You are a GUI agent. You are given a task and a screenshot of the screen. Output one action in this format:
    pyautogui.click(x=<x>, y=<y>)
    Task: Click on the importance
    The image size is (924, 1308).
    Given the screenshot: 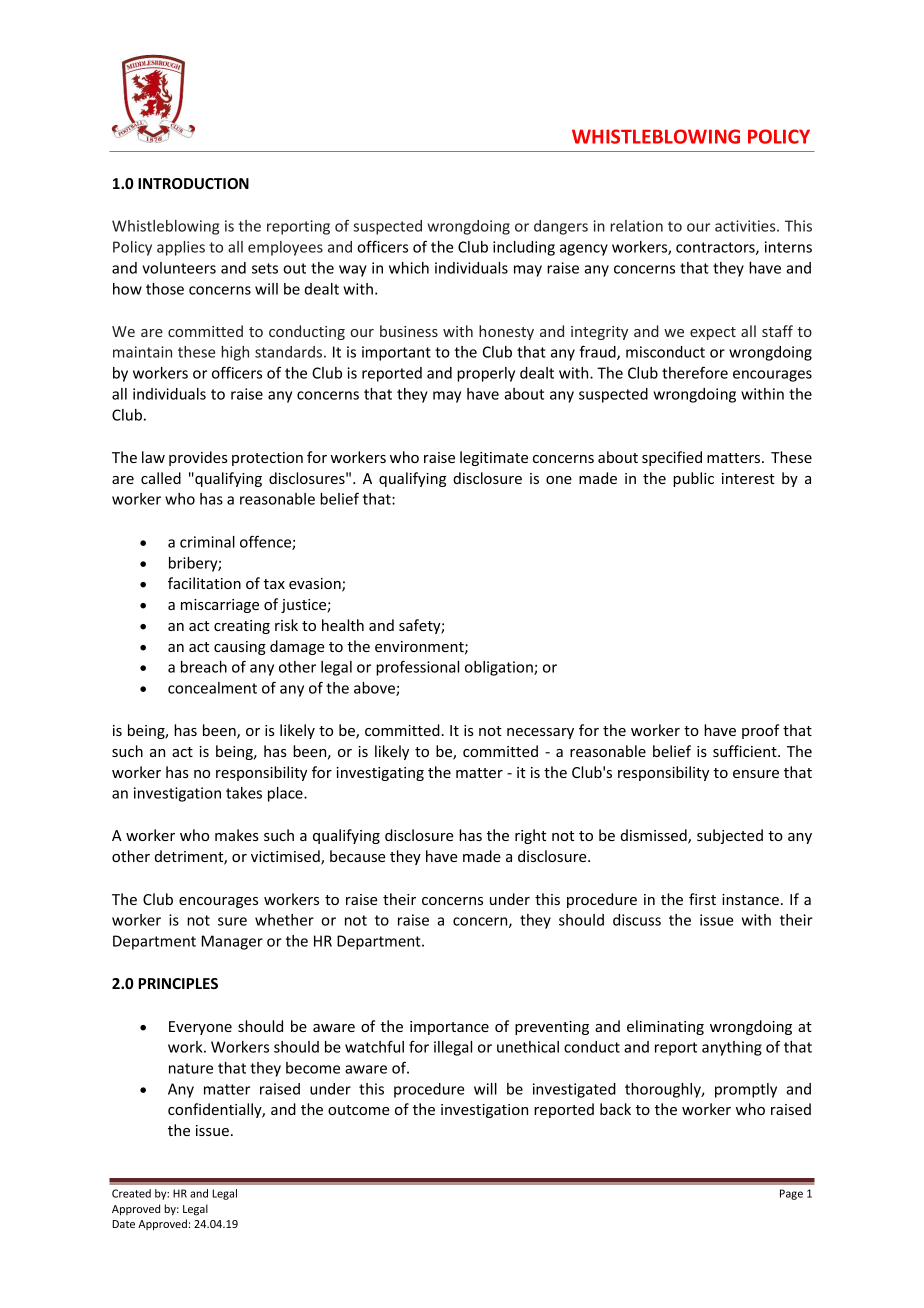 What is the action you would take?
    pyautogui.click(x=449, y=1028)
